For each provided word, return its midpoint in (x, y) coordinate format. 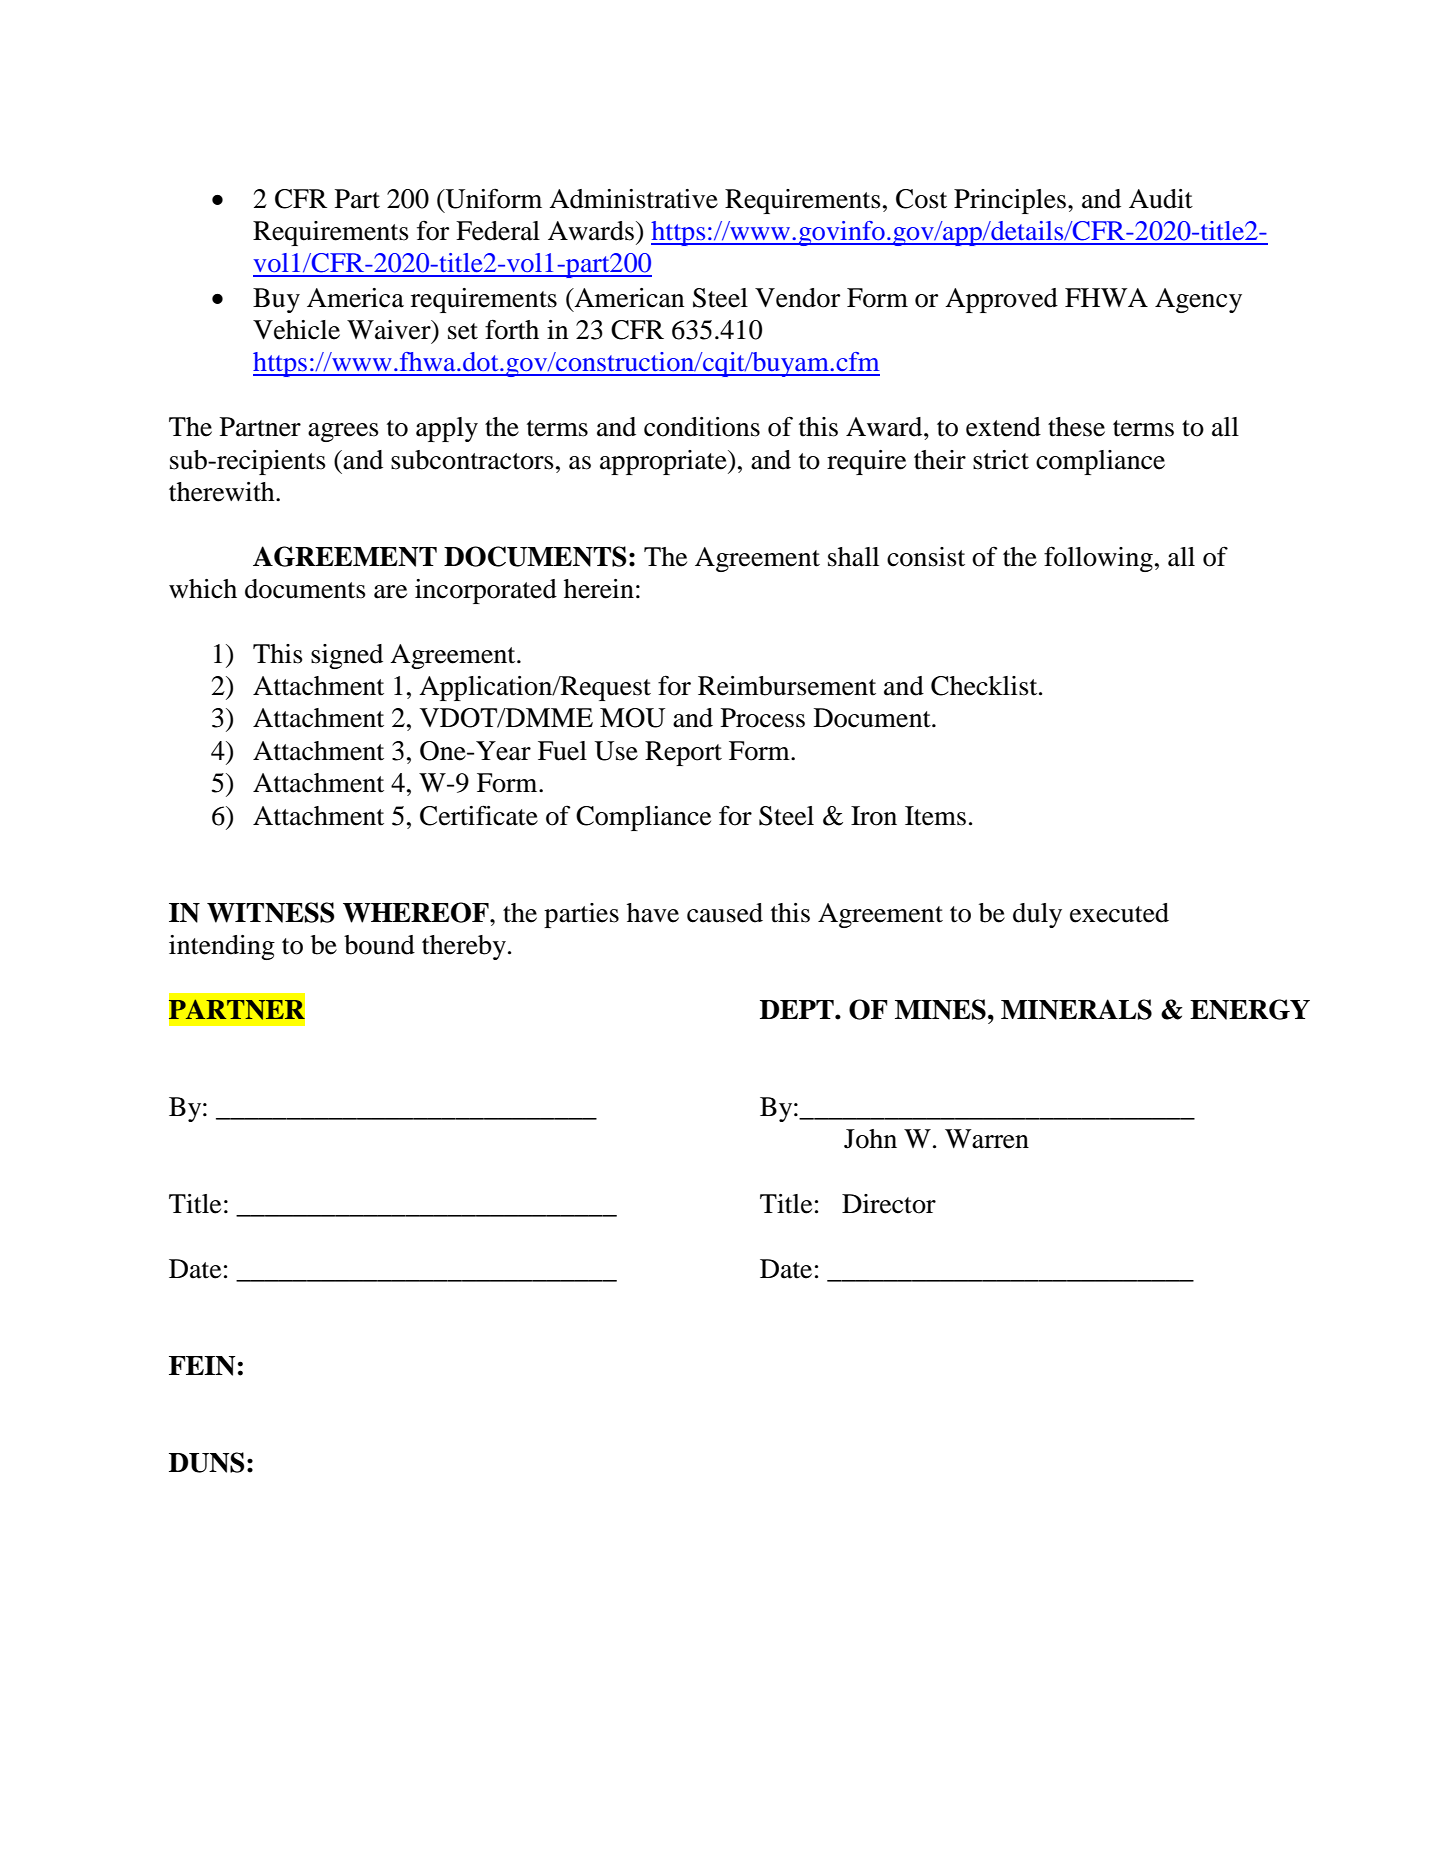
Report (683, 753)
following (1098, 559)
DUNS (207, 1462)
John (870, 1139)
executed (1119, 913)
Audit (1161, 199)
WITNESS (271, 912)
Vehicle (296, 330)
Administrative (633, 199)
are (390, 592)
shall (853, 557)
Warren (987, 1139)
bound (379, 945)
